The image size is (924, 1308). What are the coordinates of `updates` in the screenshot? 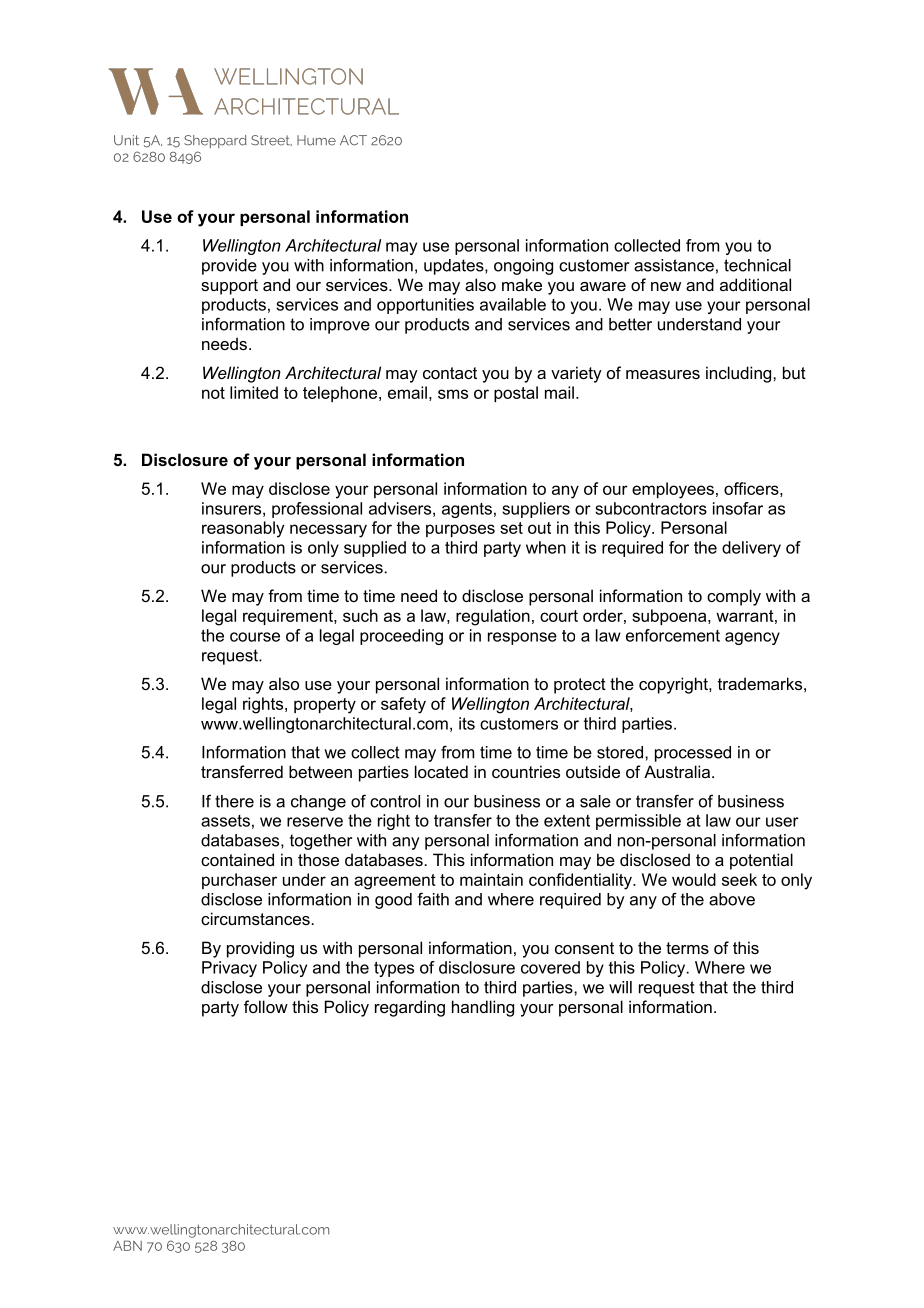 It's located at (455, 267).
